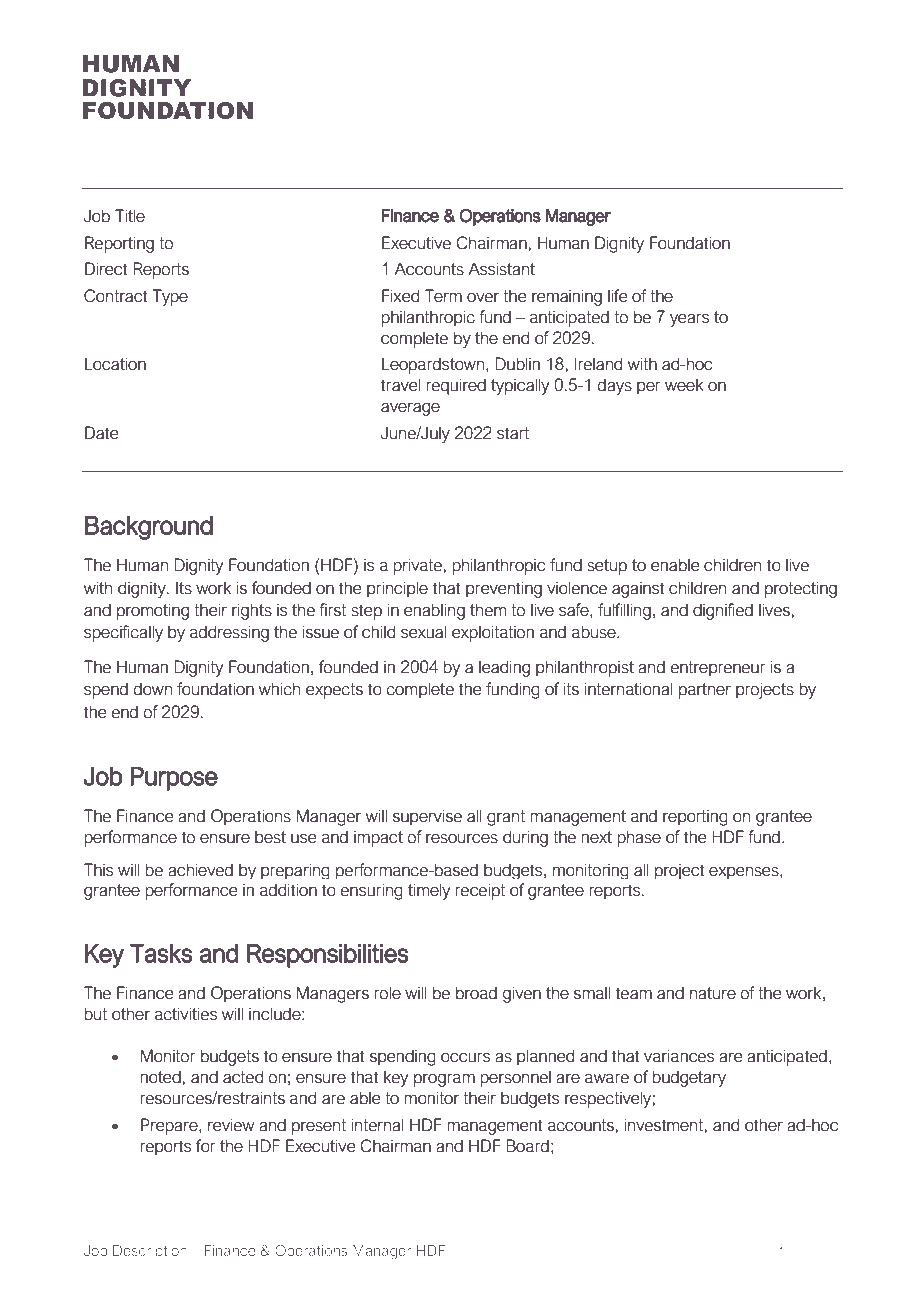  I want to click on Board, so click(527, 1146).
